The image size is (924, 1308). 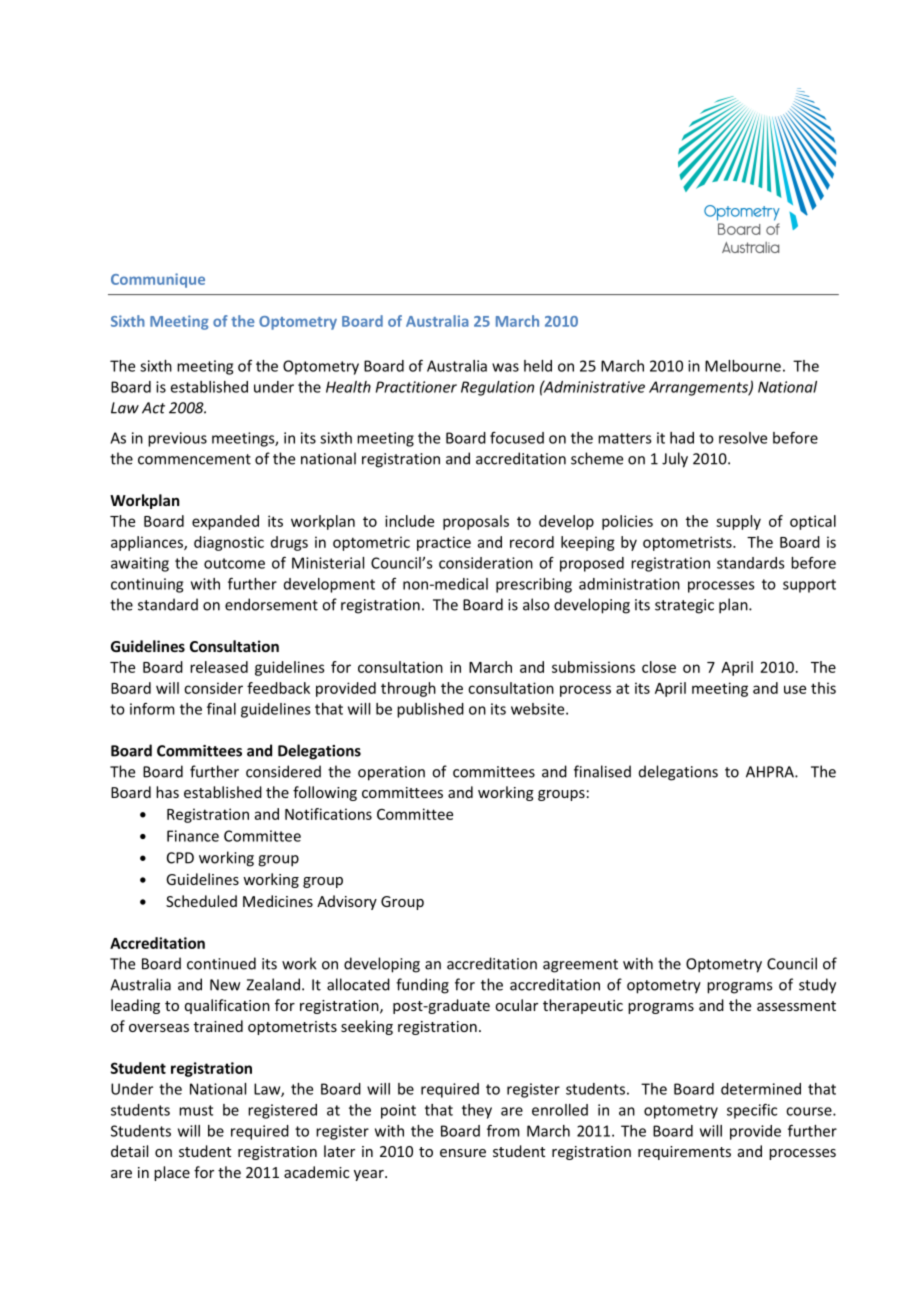 I want to click on ensure, so click(x=463, y=1153).
